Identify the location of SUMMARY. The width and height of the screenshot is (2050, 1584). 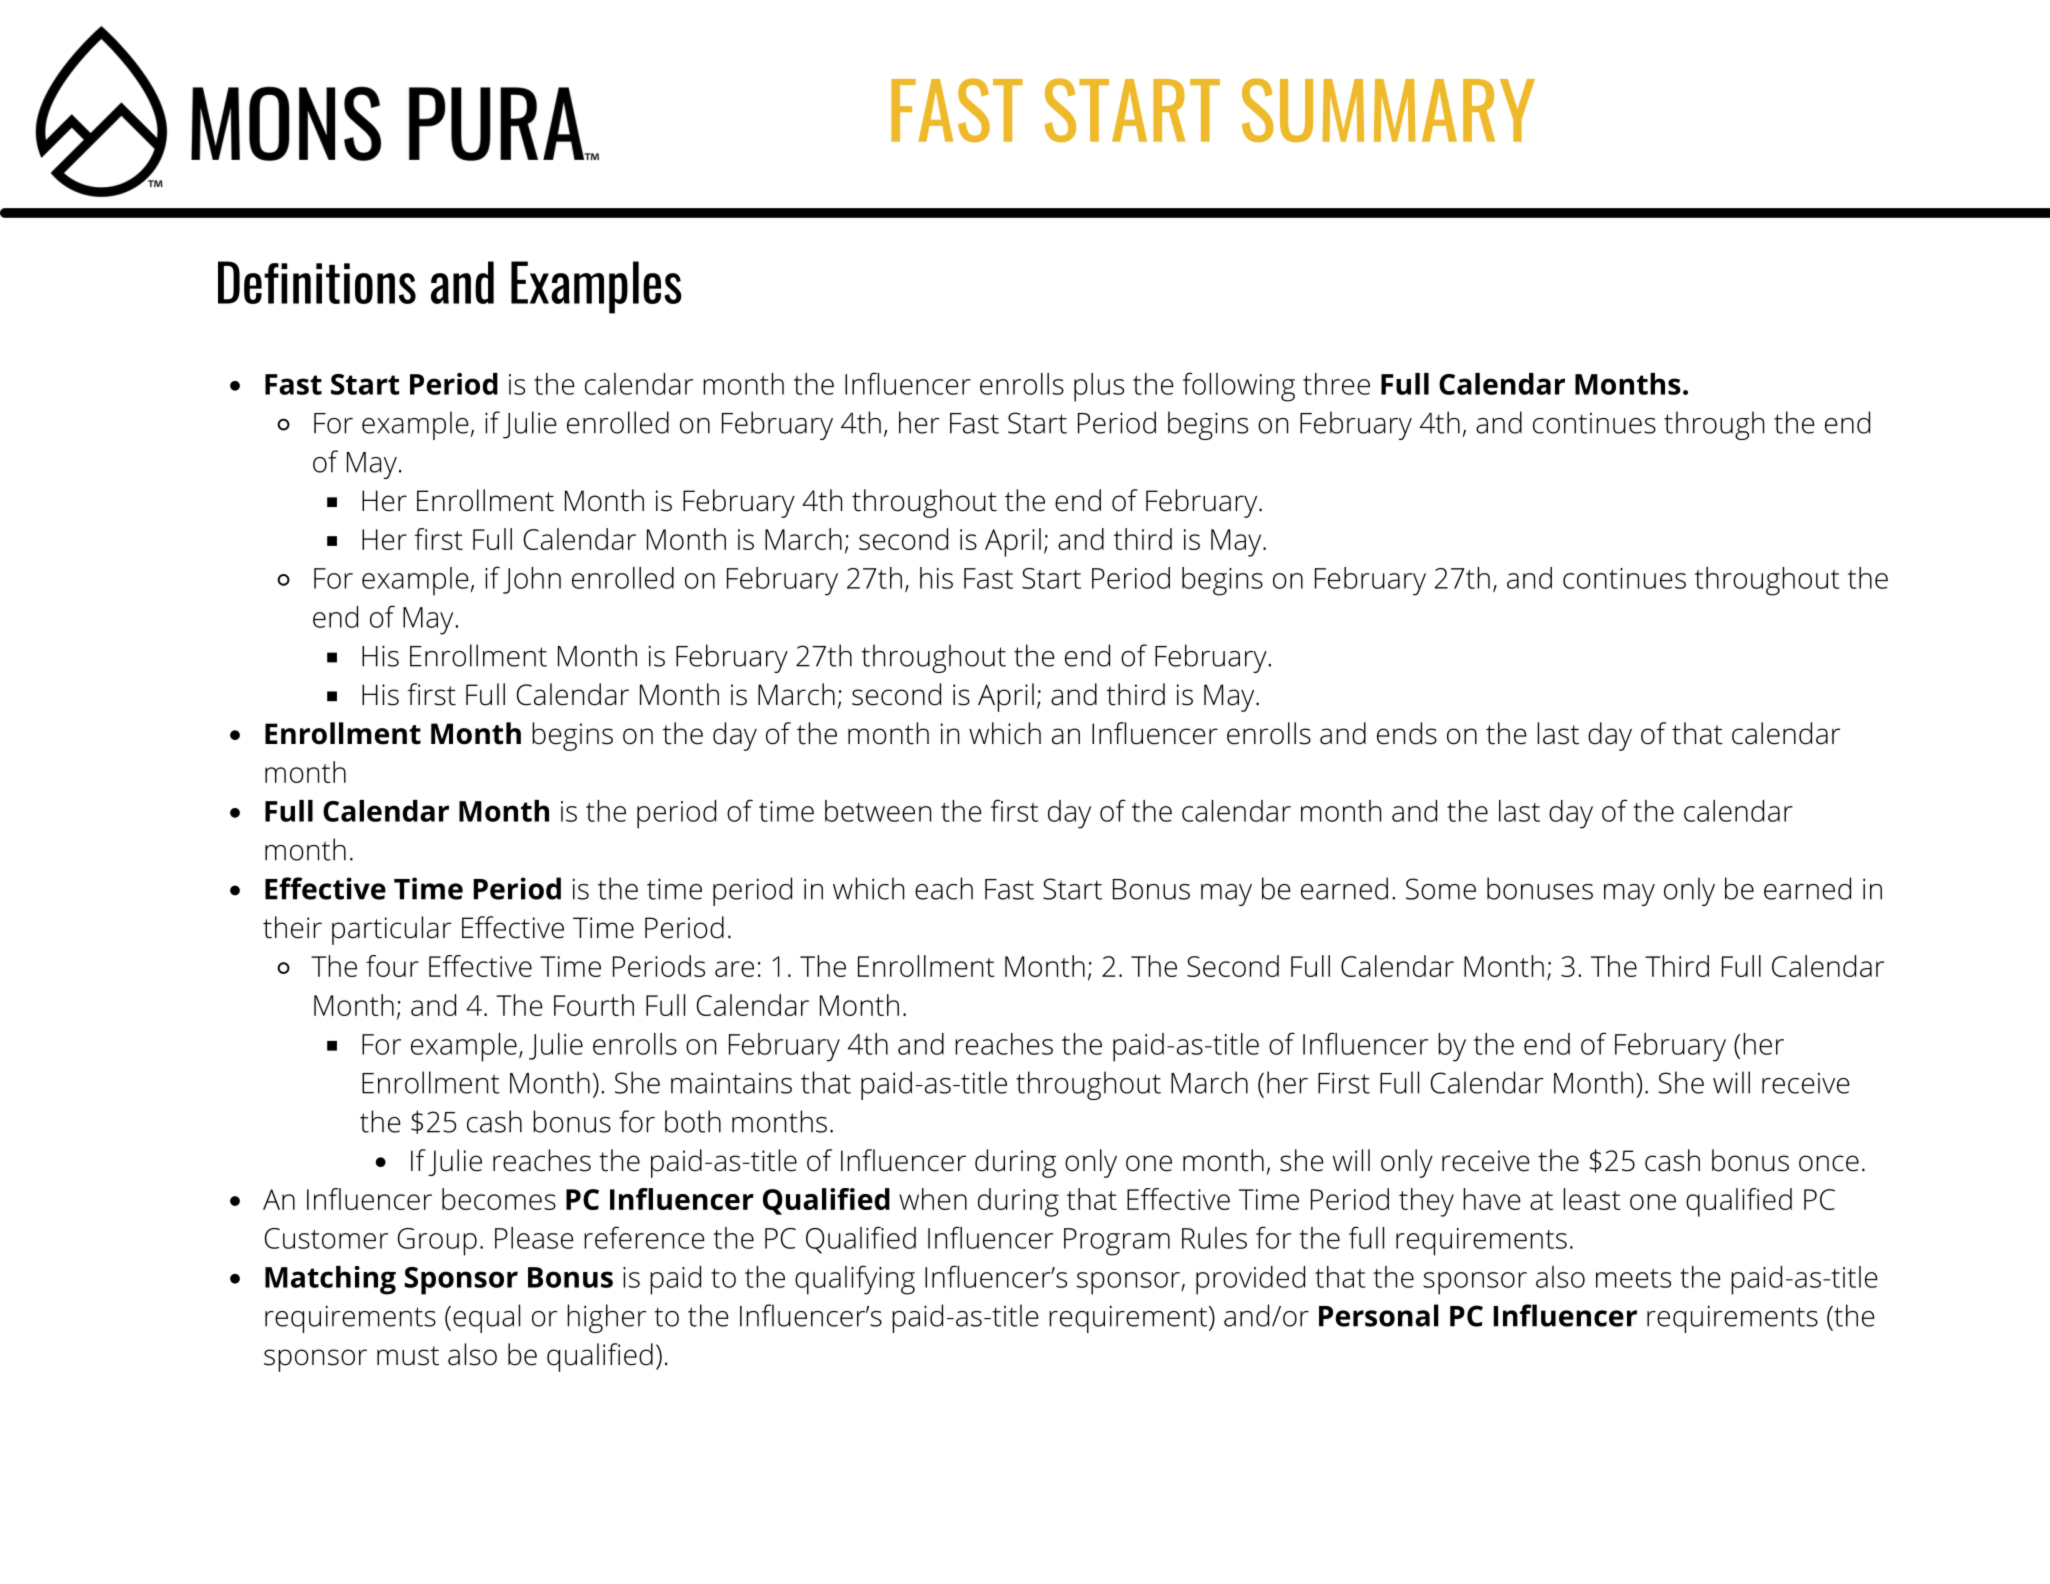
(1388, 110).
